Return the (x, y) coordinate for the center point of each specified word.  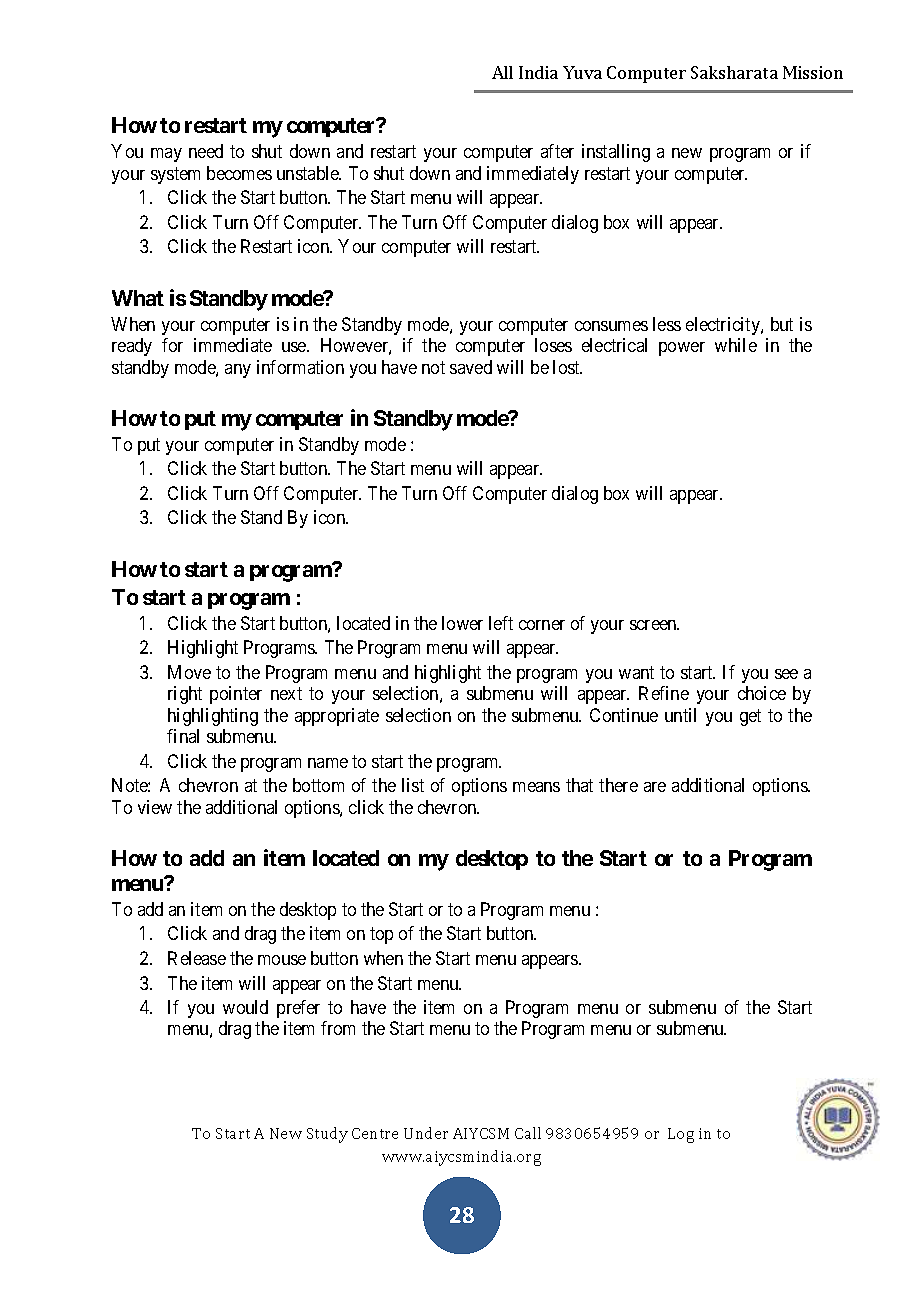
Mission (813, 72)
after (557, 151)
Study (327, 1135)
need (206, 151)
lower (462, 623)
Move (189, 672)
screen (654, 625)
